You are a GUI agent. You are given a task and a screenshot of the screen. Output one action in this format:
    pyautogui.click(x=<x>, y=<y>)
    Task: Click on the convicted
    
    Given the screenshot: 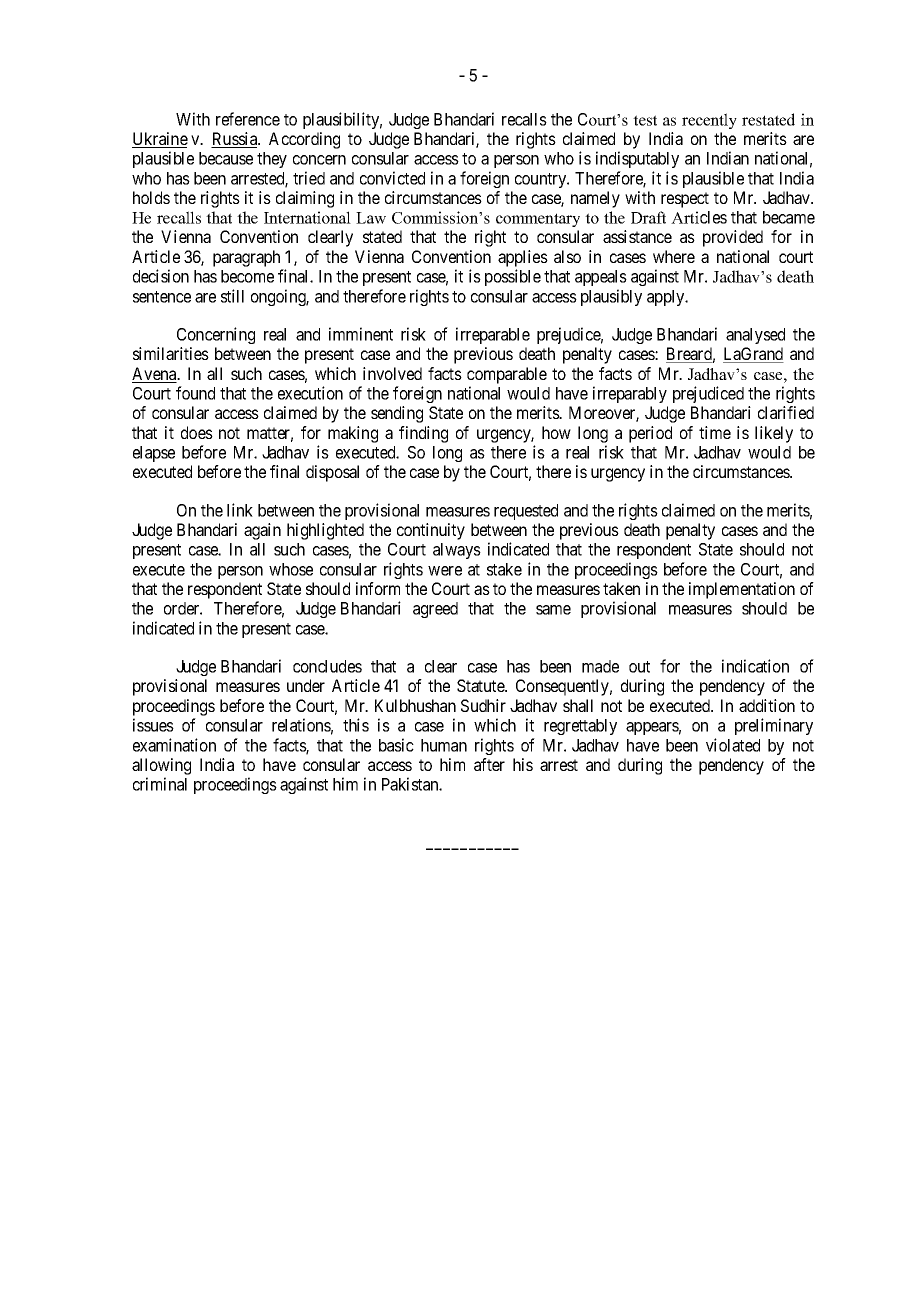 What is the action you would take?
    pyautogui.click(x=392, y=178)
